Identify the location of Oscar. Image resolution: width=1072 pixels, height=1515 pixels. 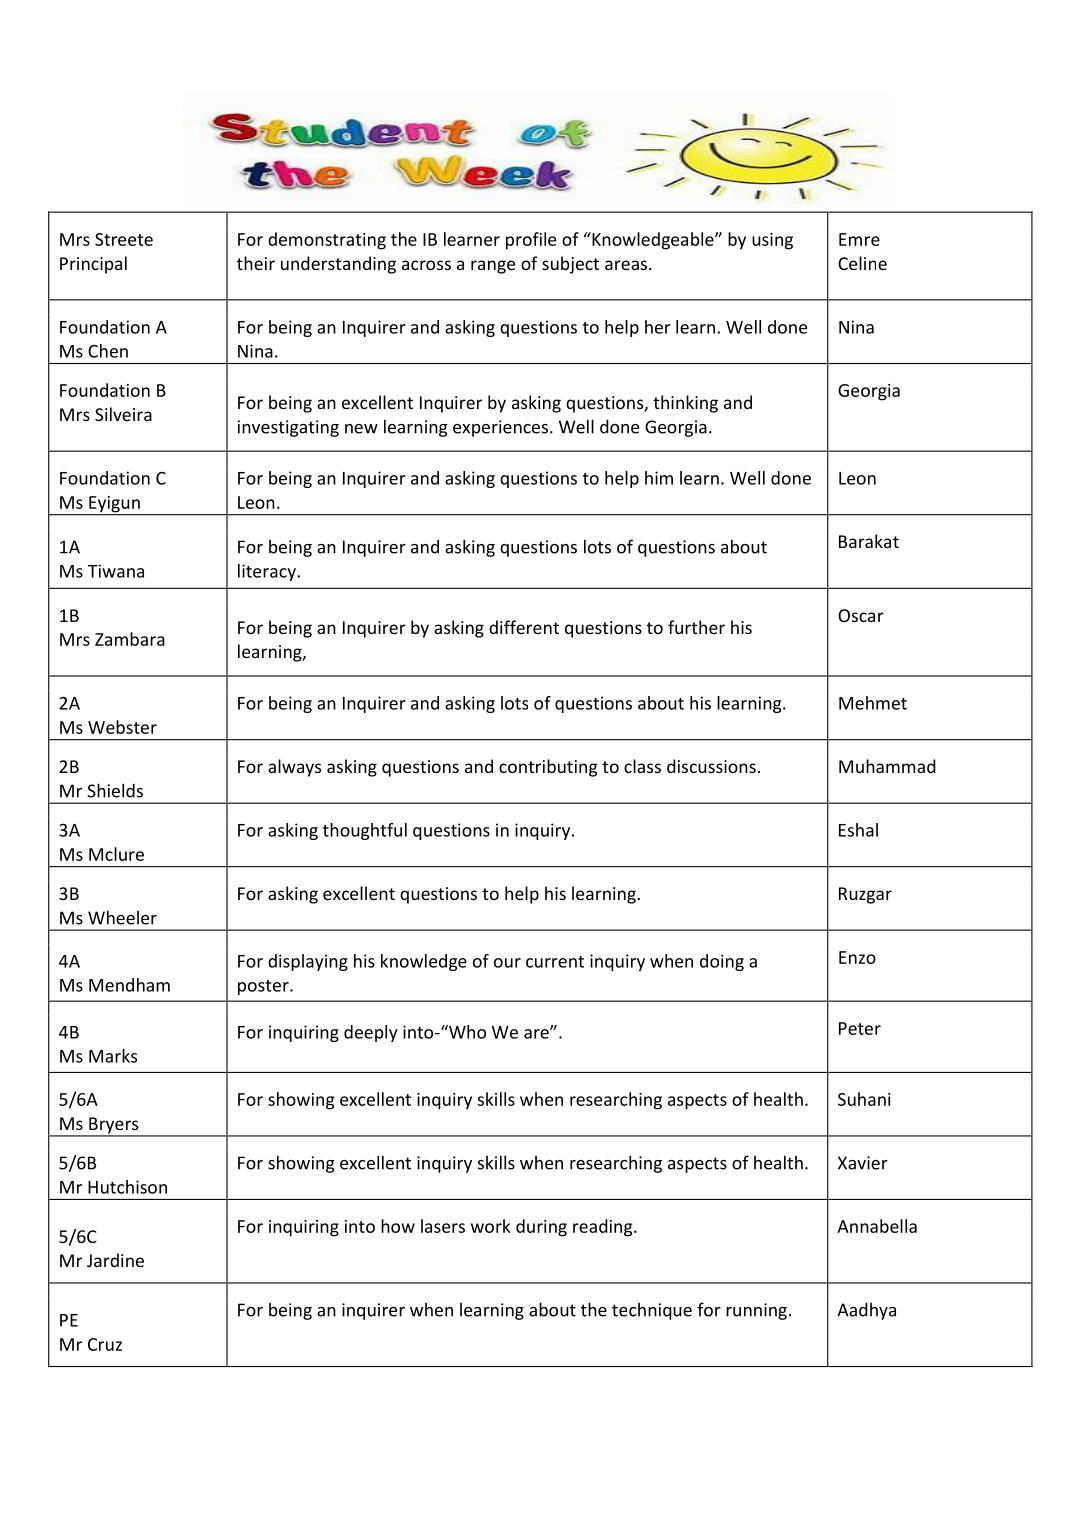
(861, 615).
